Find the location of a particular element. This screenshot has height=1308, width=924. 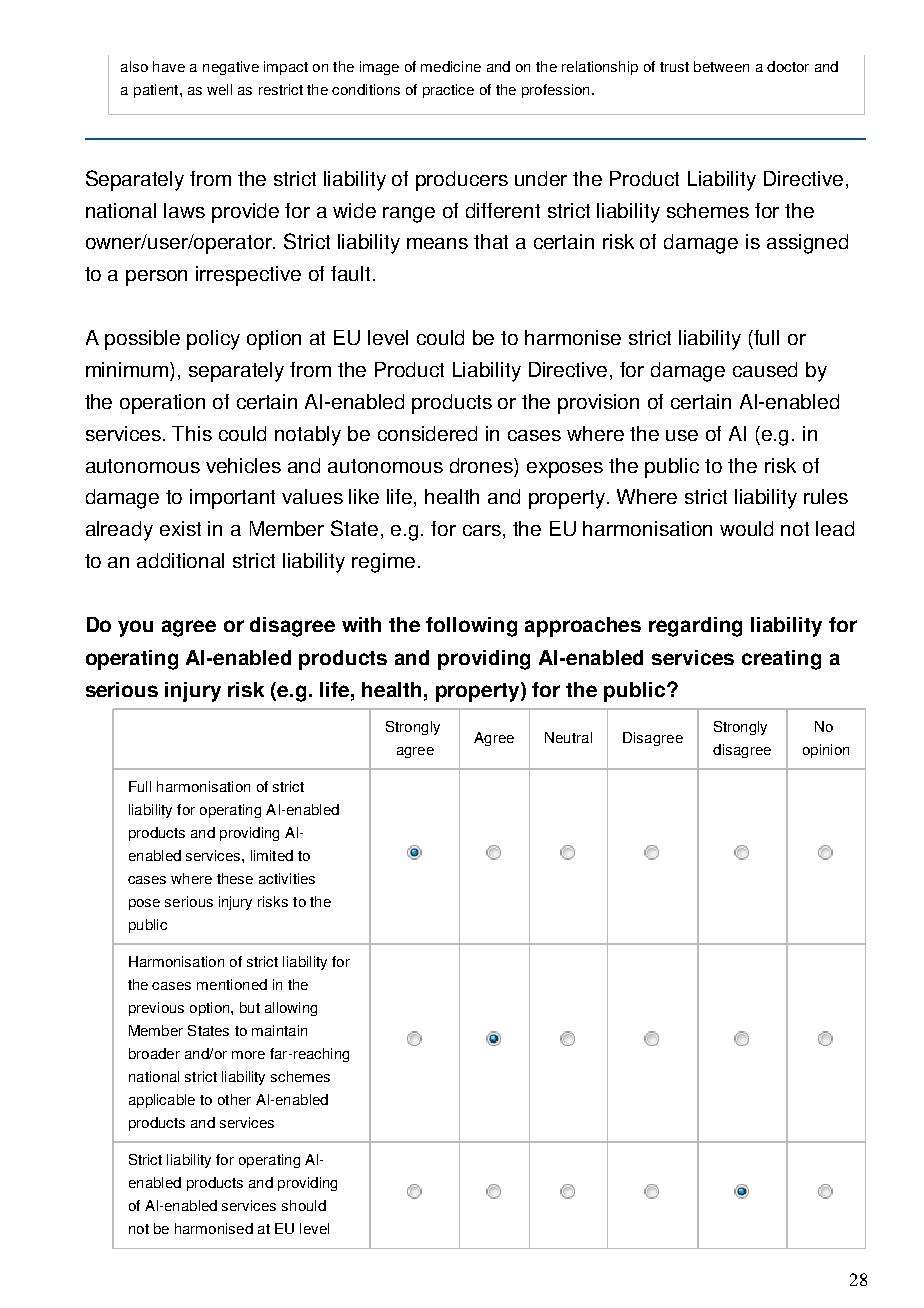

creating is located at coordinates (781, 660).
